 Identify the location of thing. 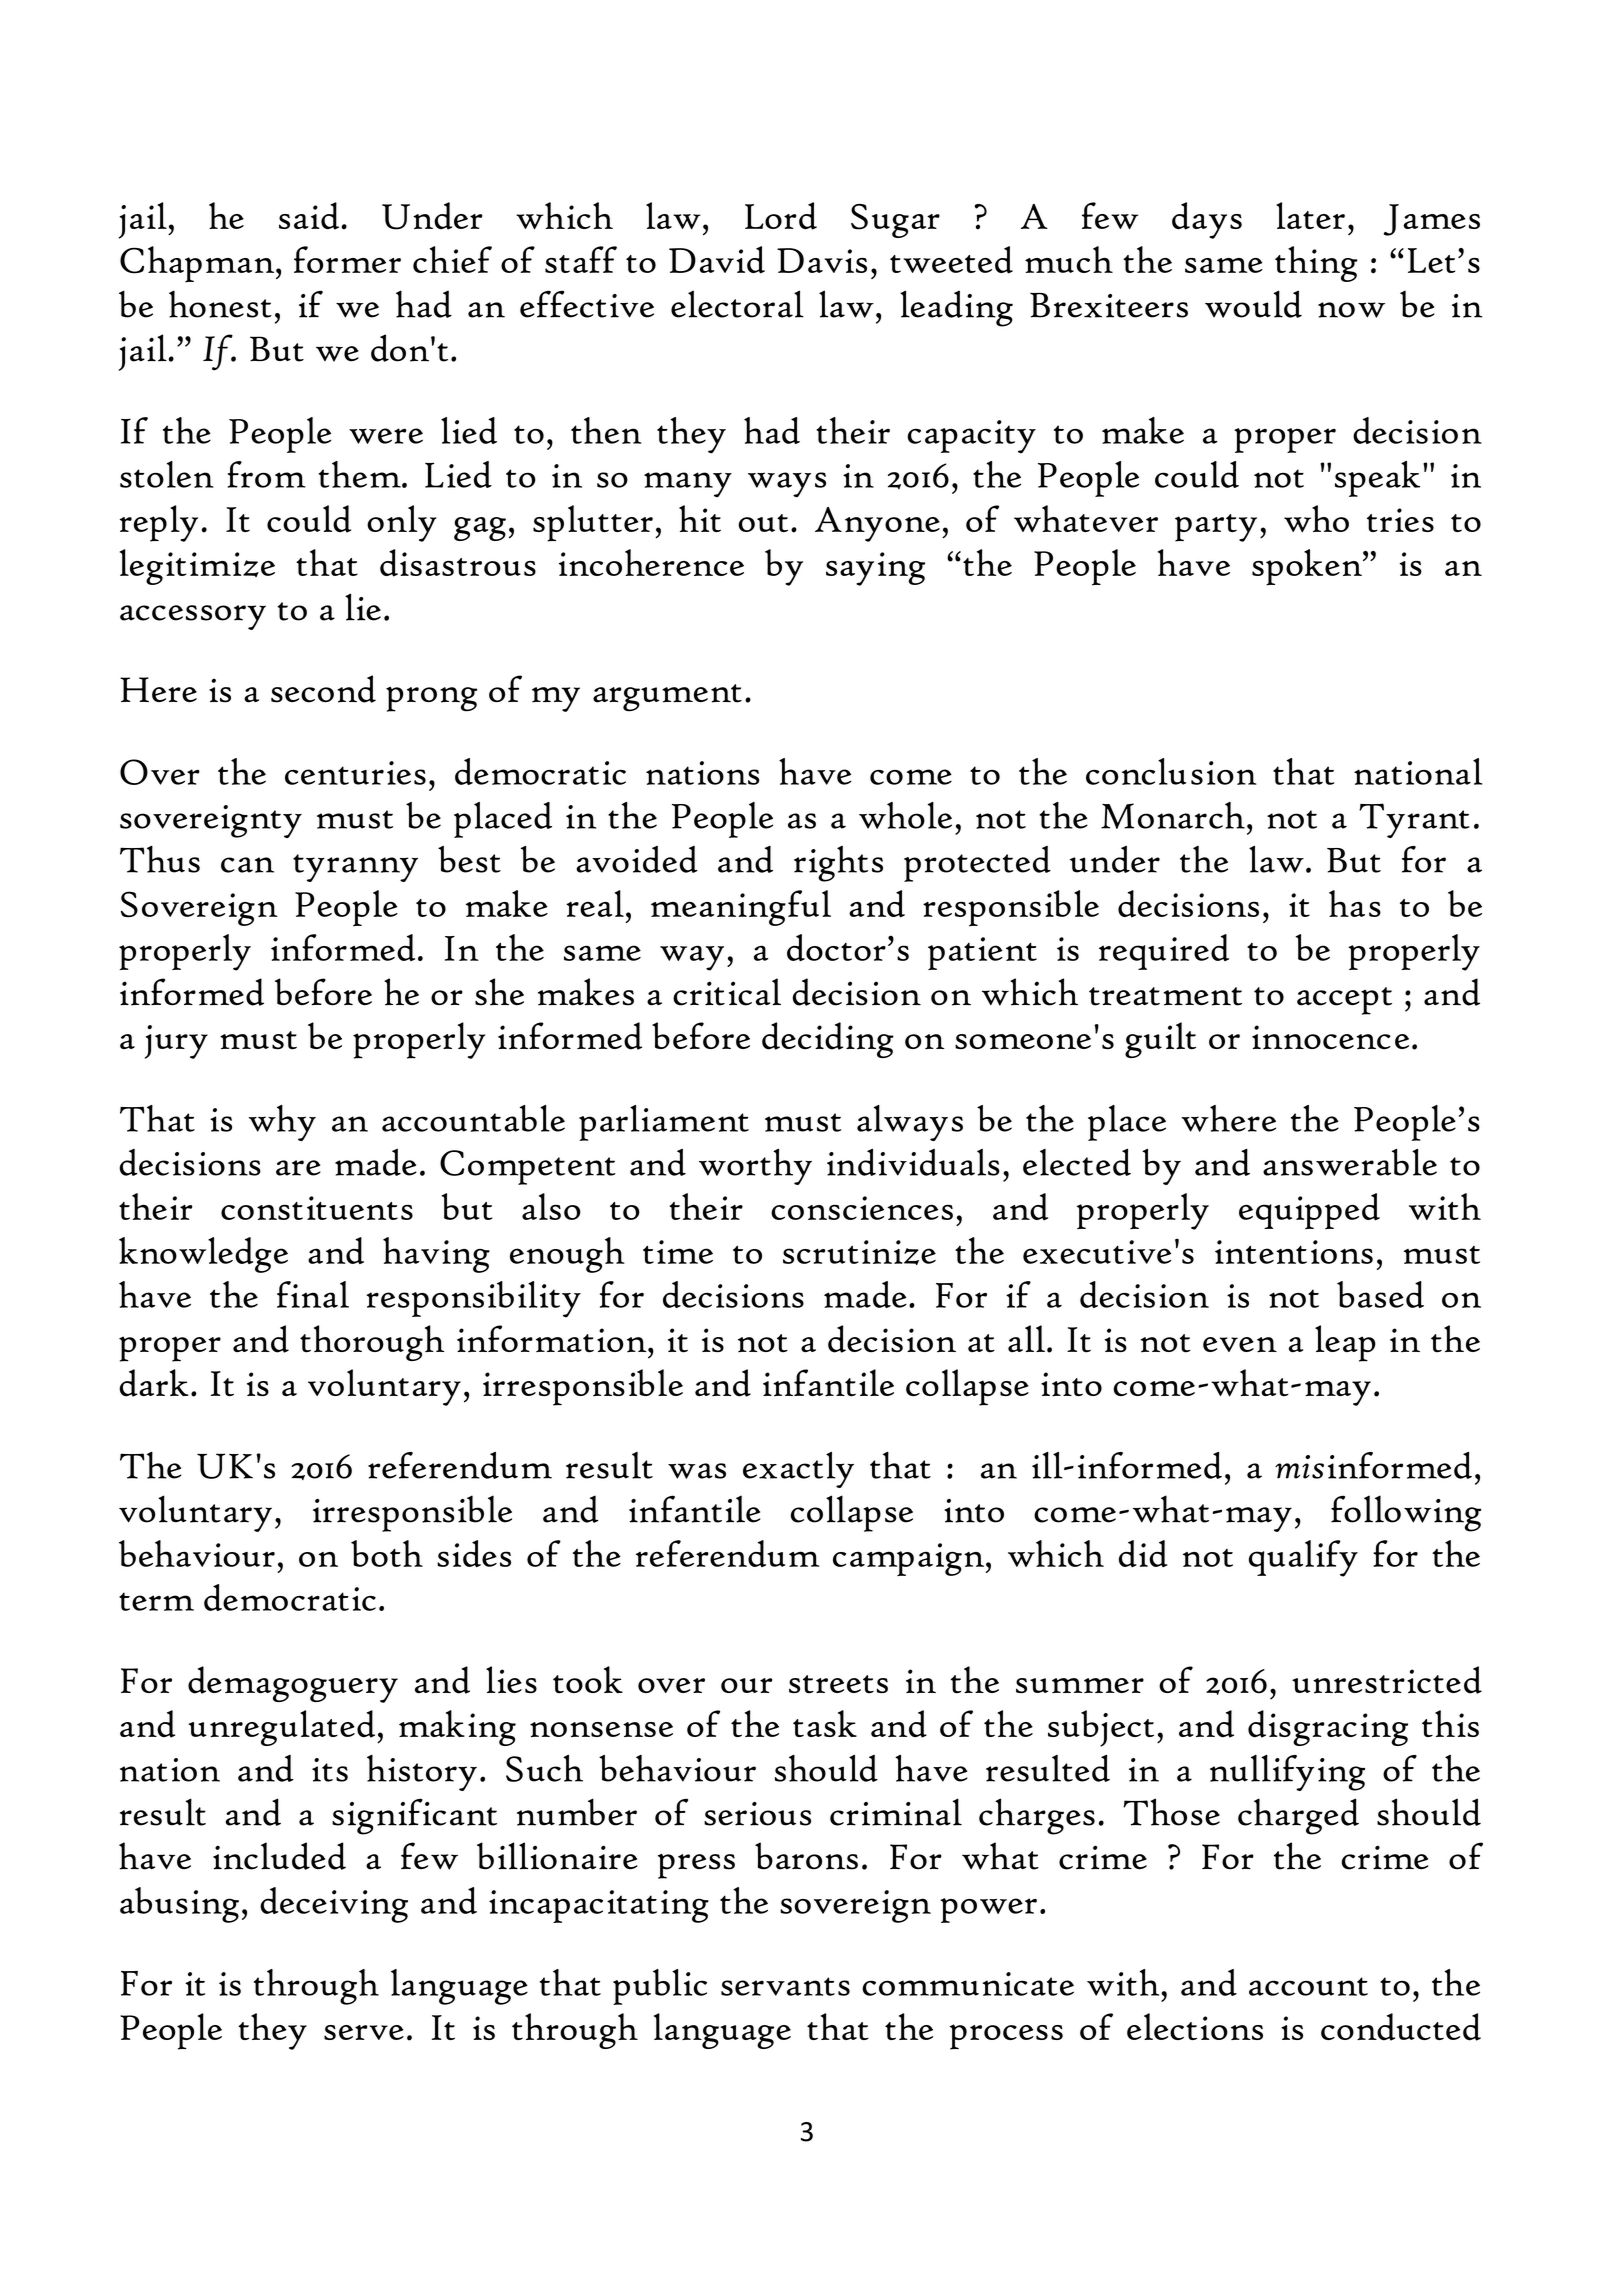
(1316, 264).
